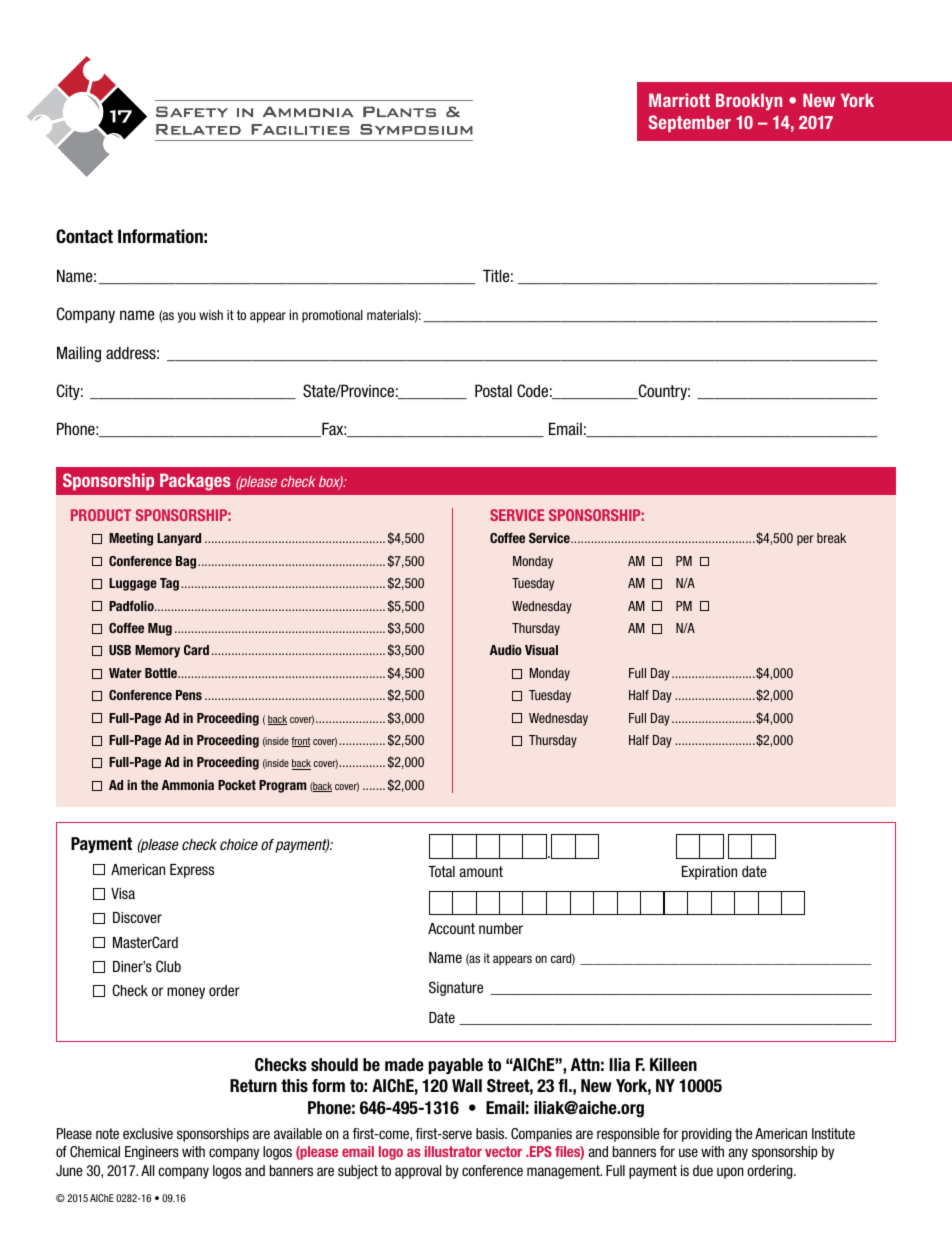 Image resolution: width=952 pixels, height=1233 pixels. What do you see at coordinates (749, 101) in the page?
I see `Brooklyn` at bounding box center [749, 101].
